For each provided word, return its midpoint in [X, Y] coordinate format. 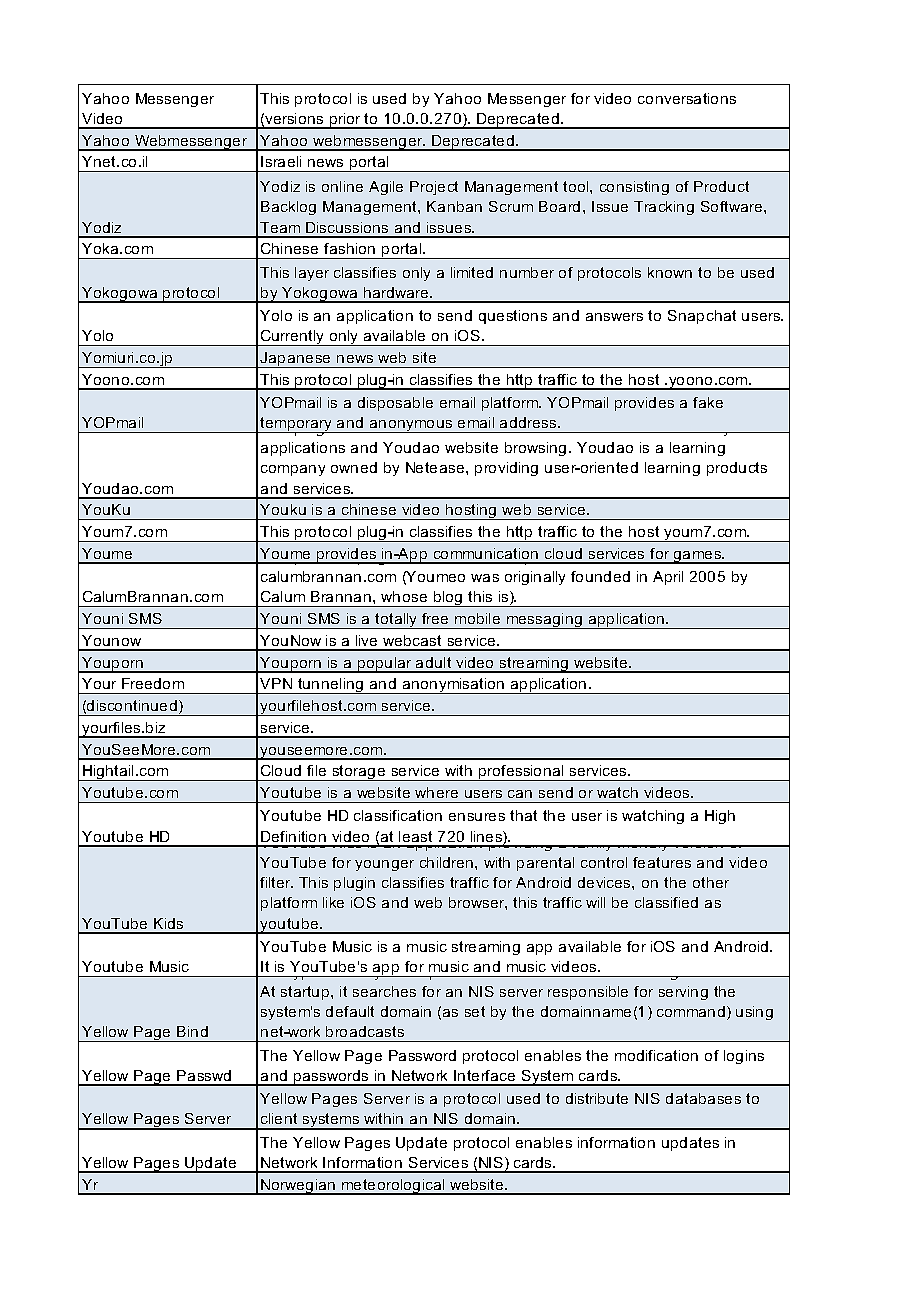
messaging [544, 621]
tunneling [331, 686]
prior [345, 121]
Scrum [511, 206]
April [668, 578]
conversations [687, 98]
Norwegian [298, 1187]
